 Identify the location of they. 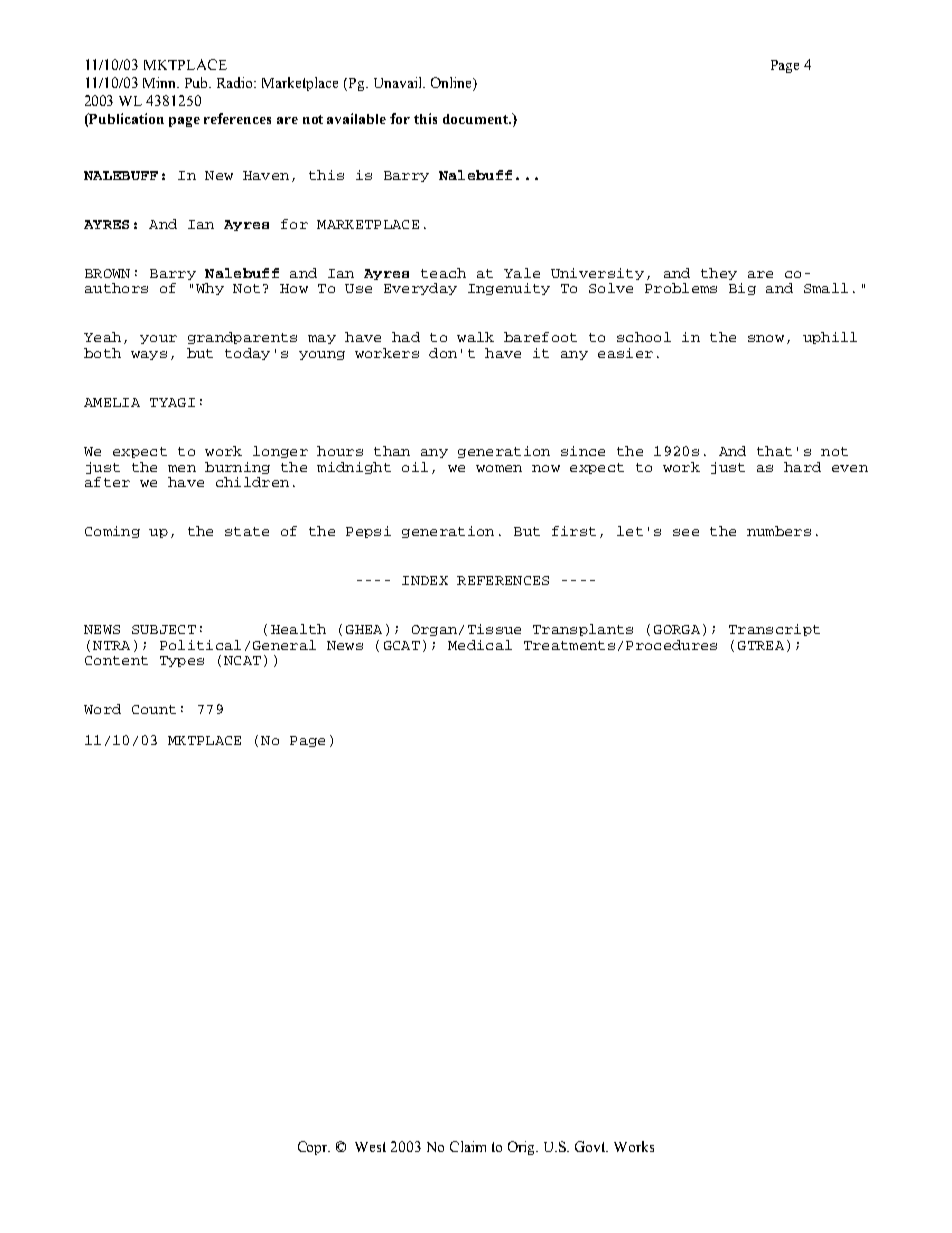
(719, 274).
